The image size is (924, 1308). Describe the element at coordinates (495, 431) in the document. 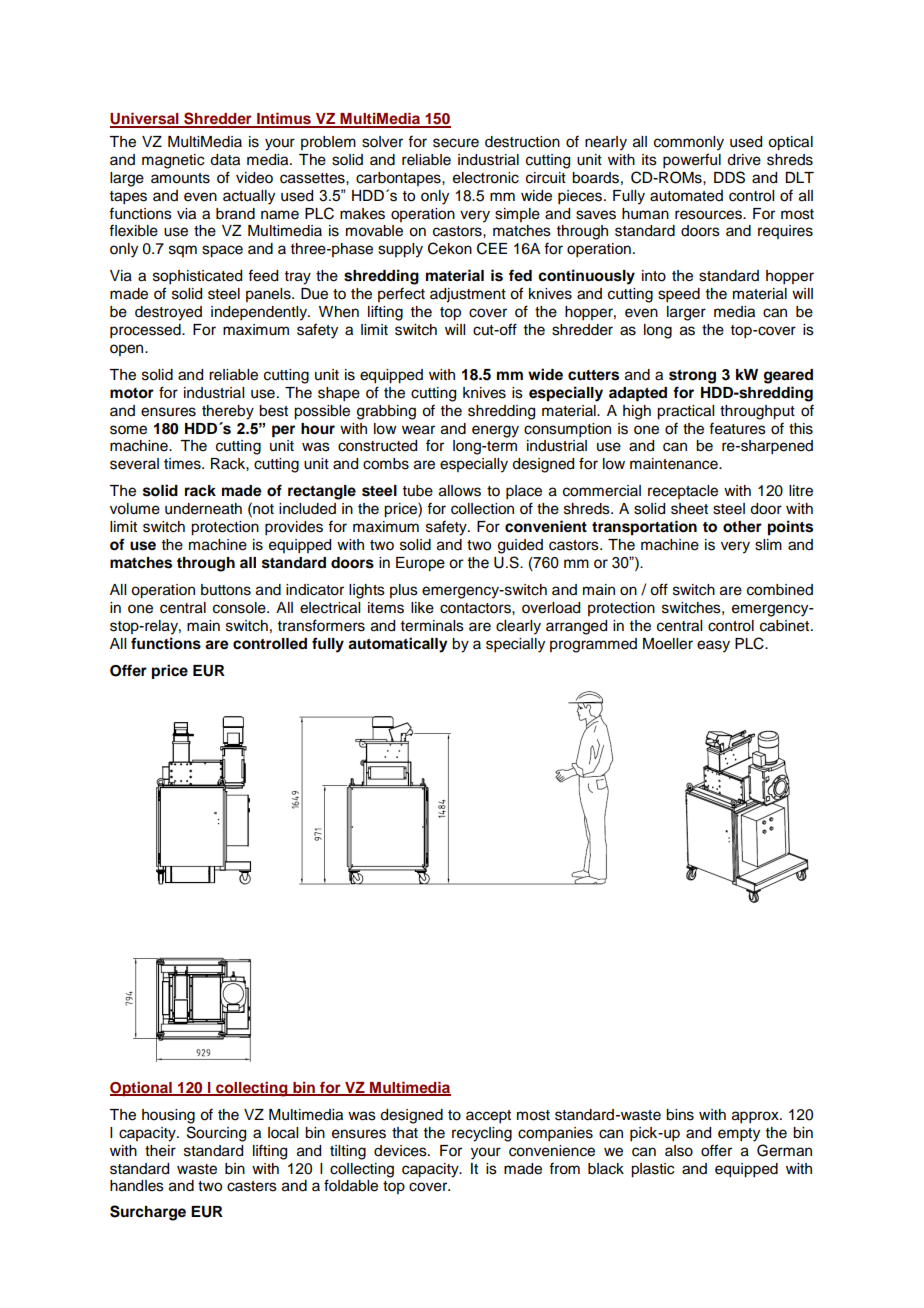

I see `energy` at that location.
